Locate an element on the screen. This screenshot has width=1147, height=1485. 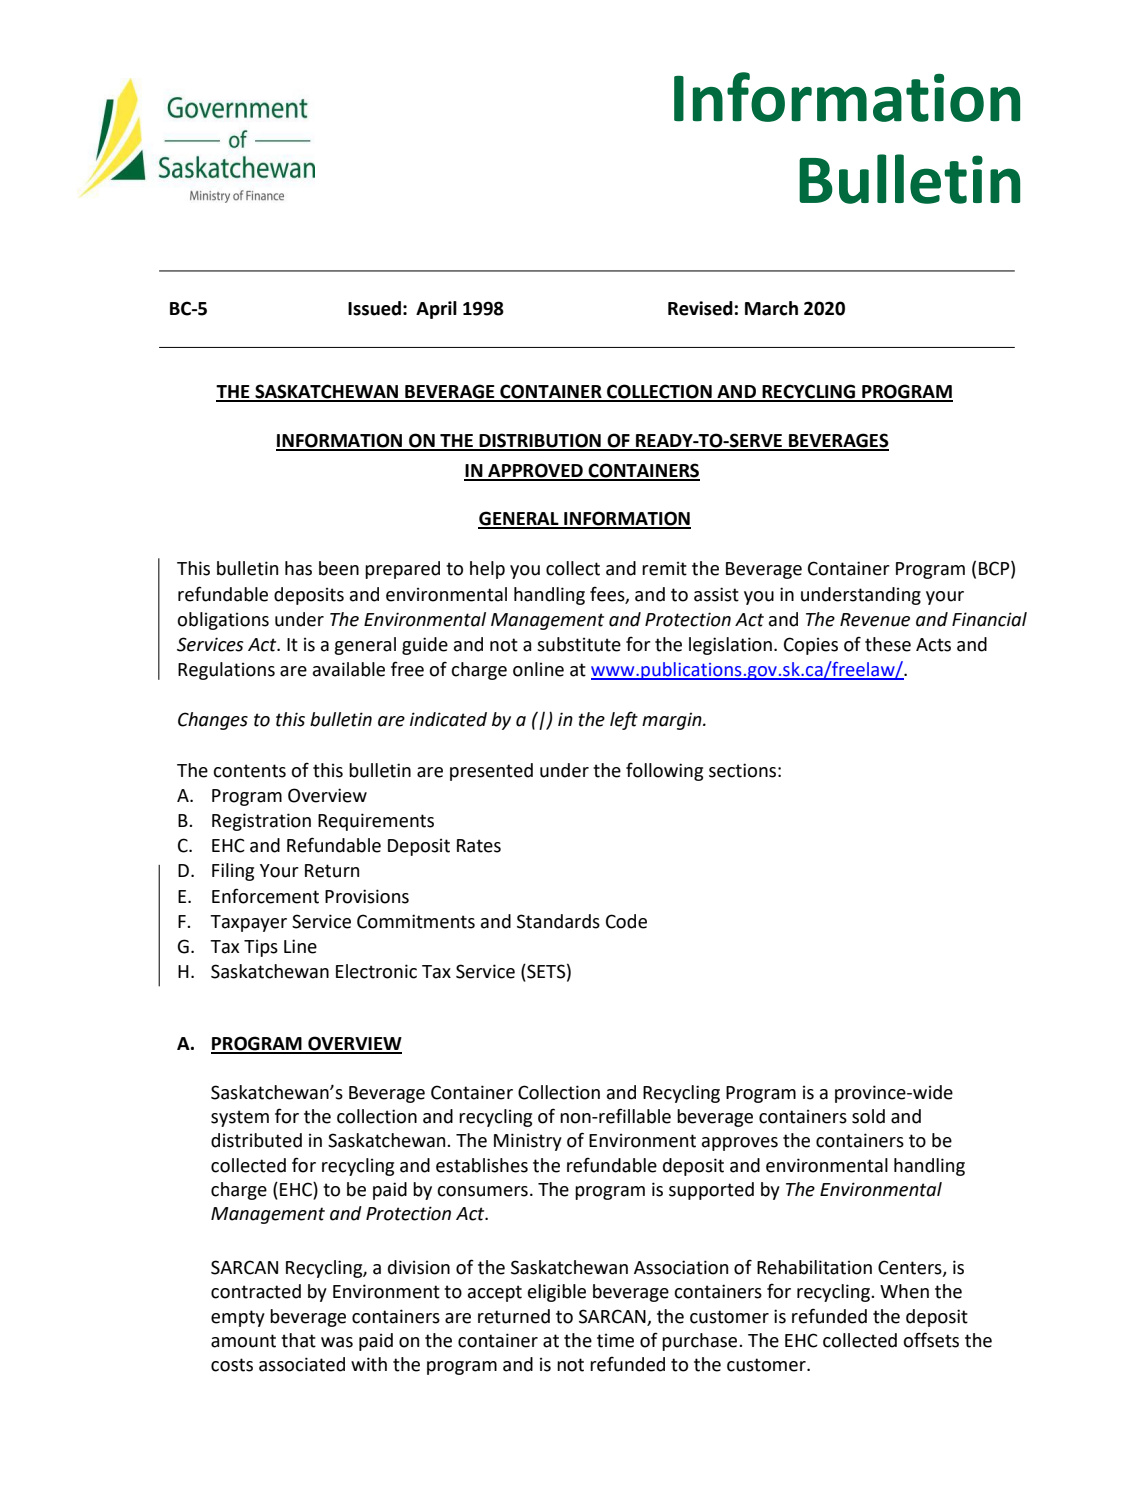
Revised is located at coordinates (700, 308).
